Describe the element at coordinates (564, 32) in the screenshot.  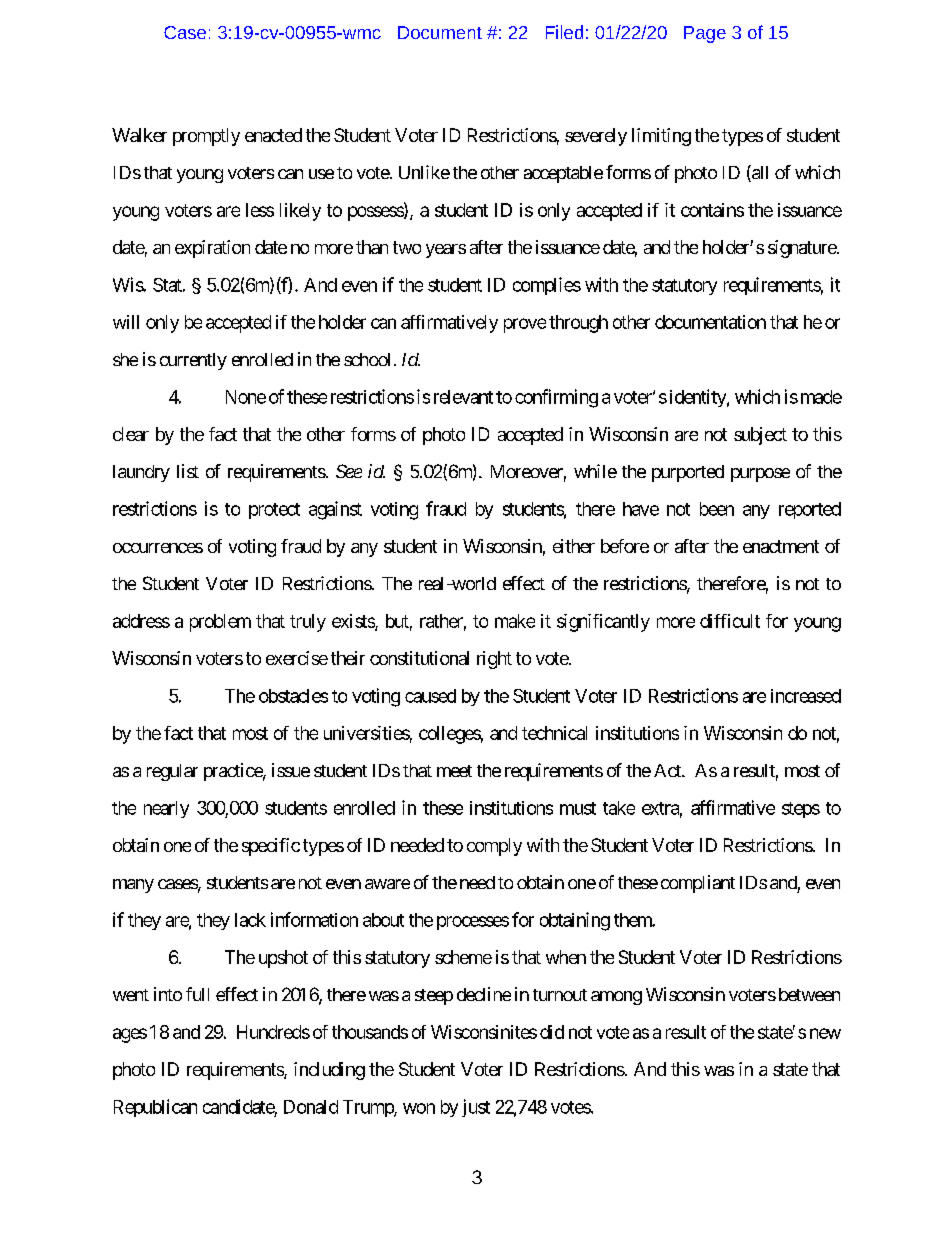
I see `Filed` at that location.
